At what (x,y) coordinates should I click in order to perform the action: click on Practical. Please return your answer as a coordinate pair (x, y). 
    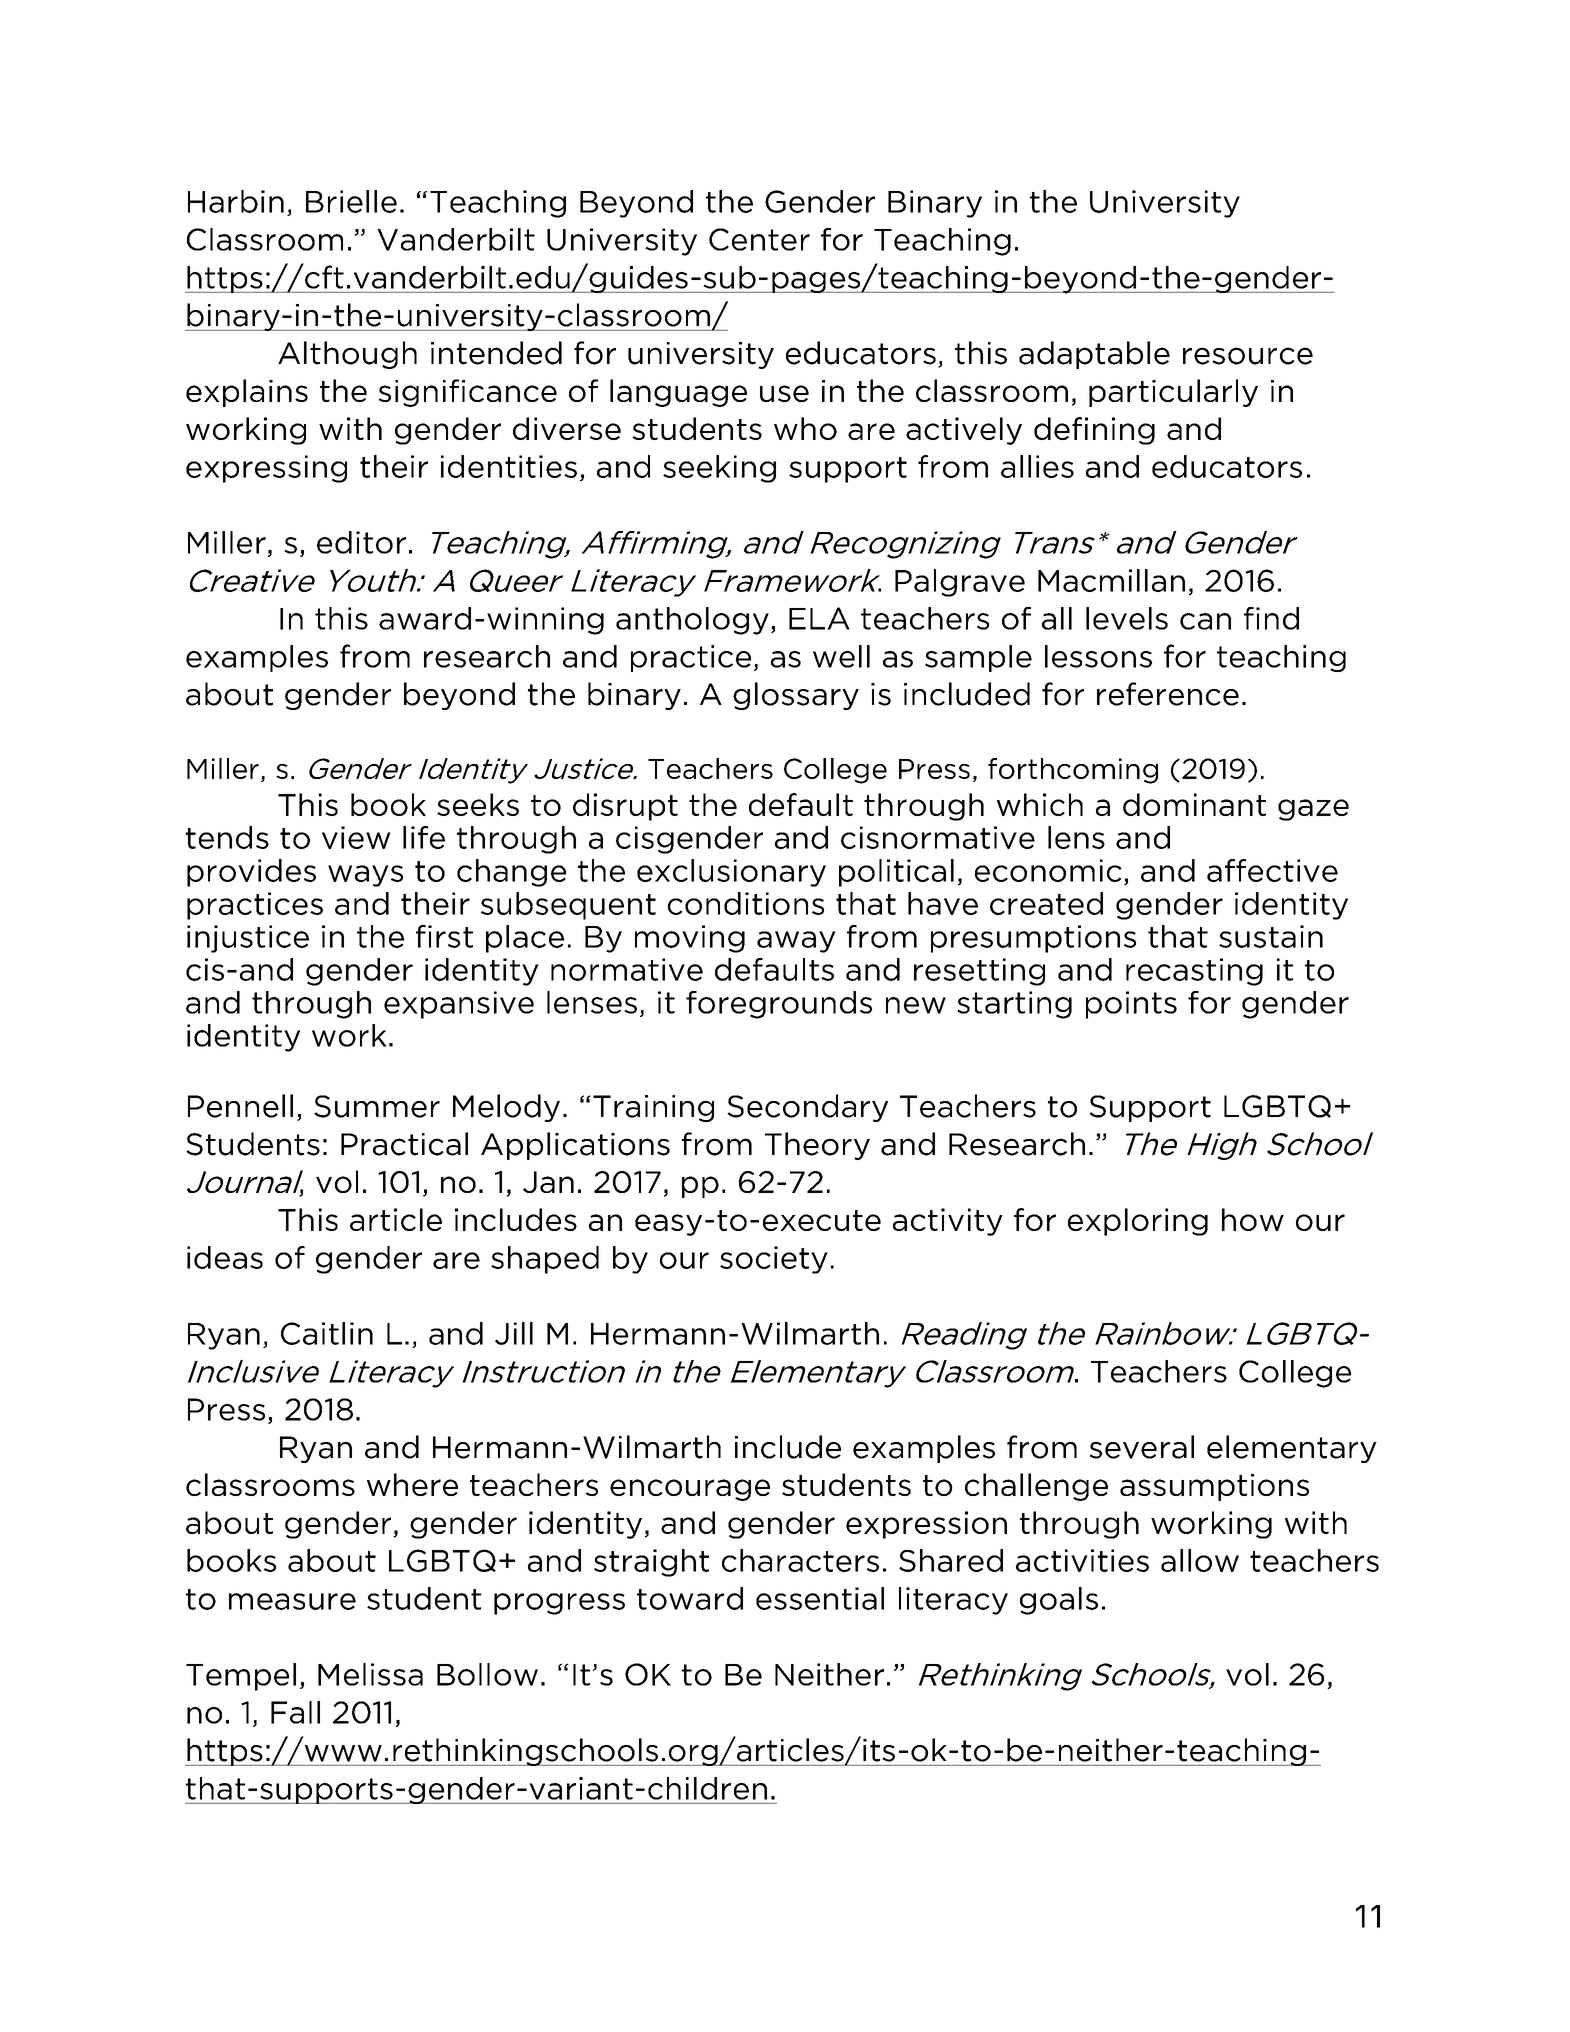
    Looking at the image, I should click on (404, 1144).
